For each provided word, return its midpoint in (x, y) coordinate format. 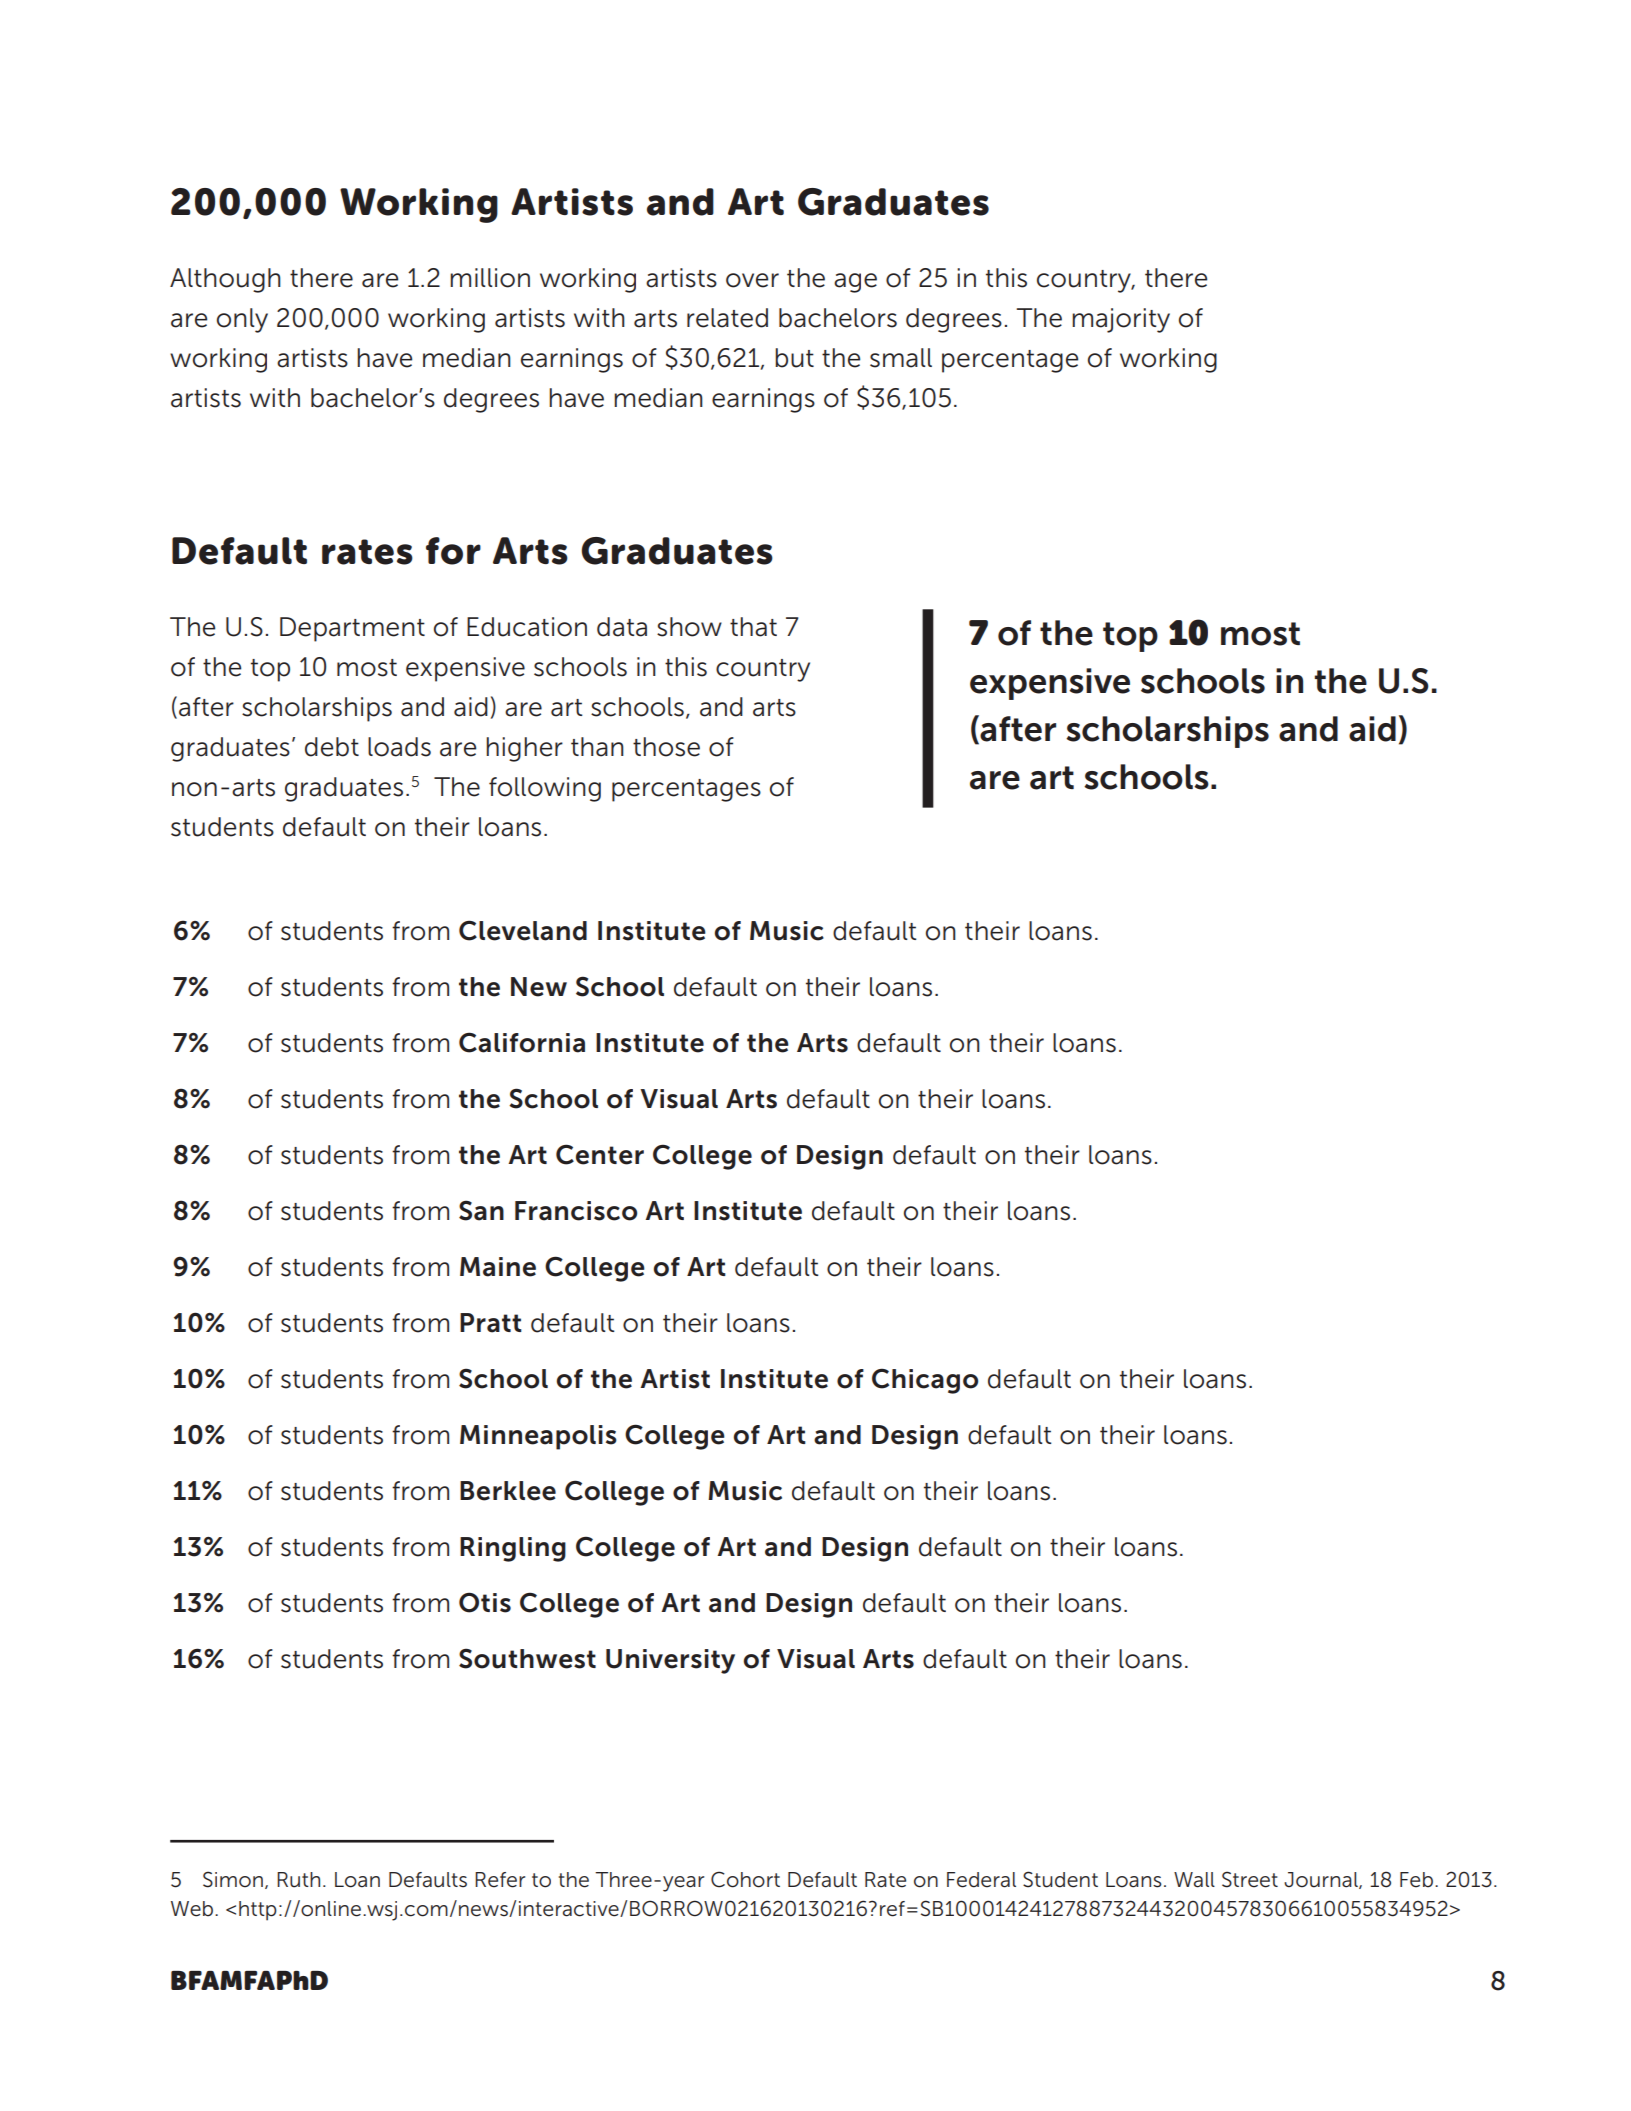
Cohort (745, 1879)
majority (1121, 320)
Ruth (298, 1880)
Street (1250, 1879)
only (242, 320)
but (794, 358)
